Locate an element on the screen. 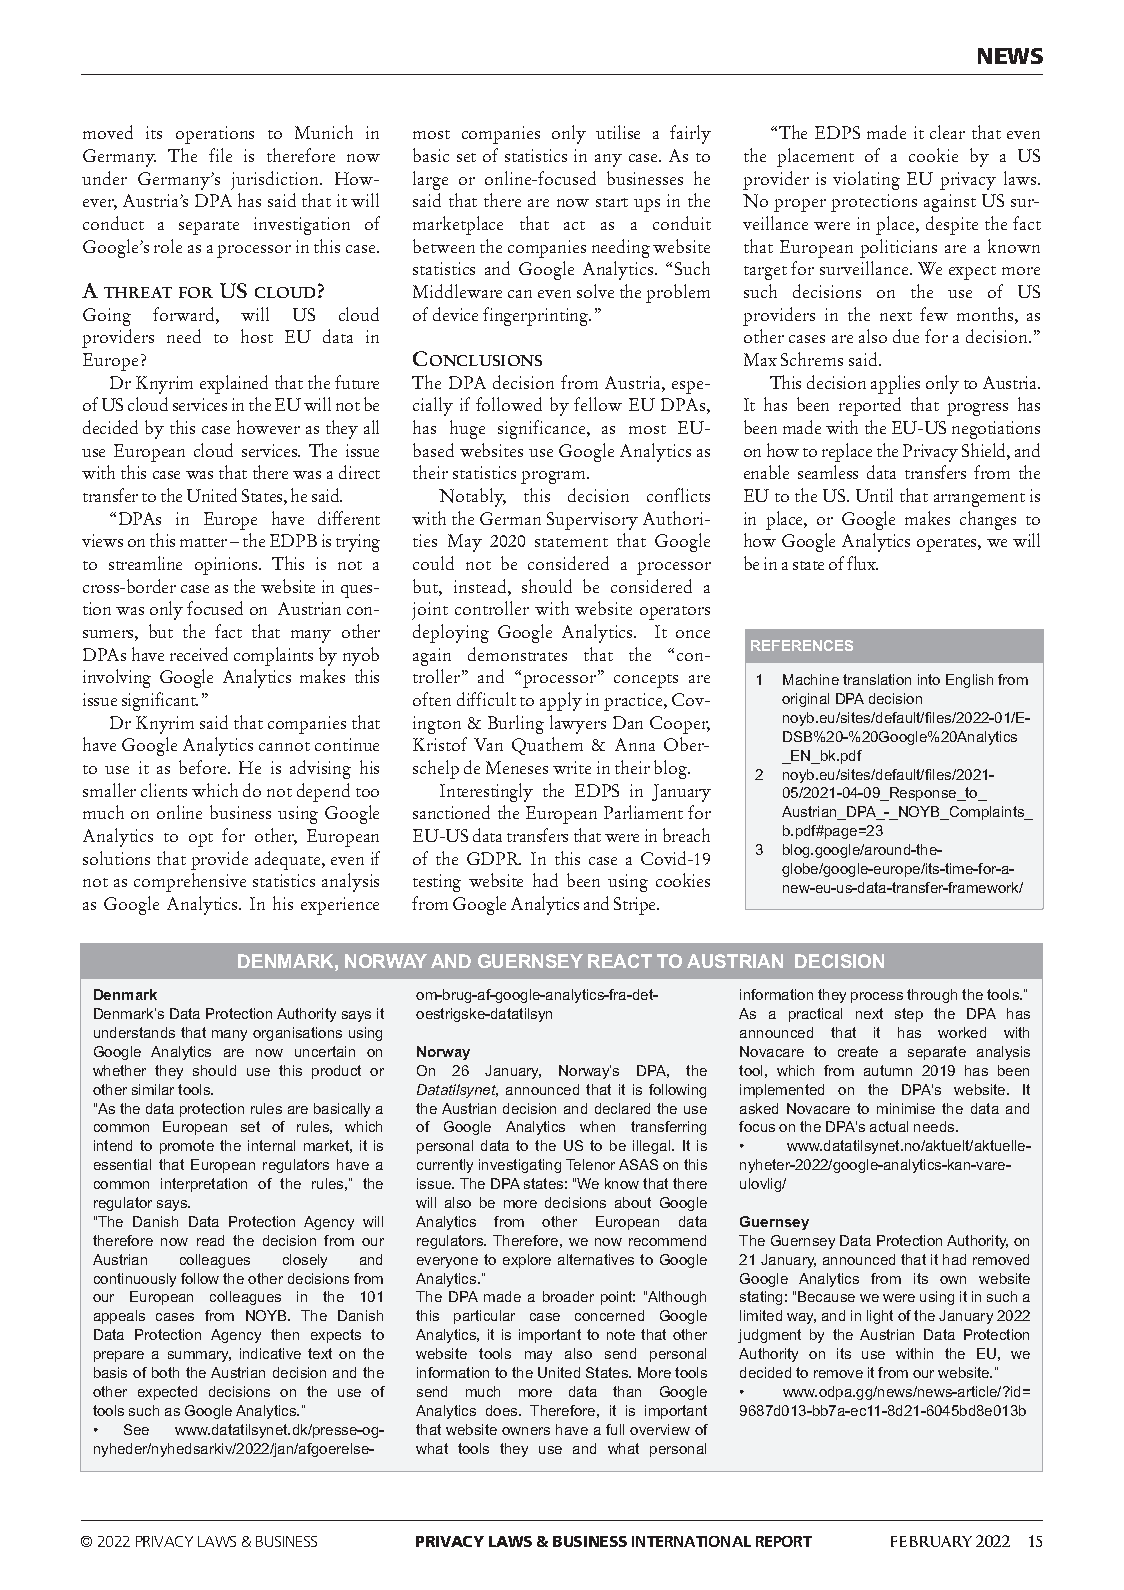 This screenshot has width=1124, height=1590. role is located at coordinates (168, 246).
